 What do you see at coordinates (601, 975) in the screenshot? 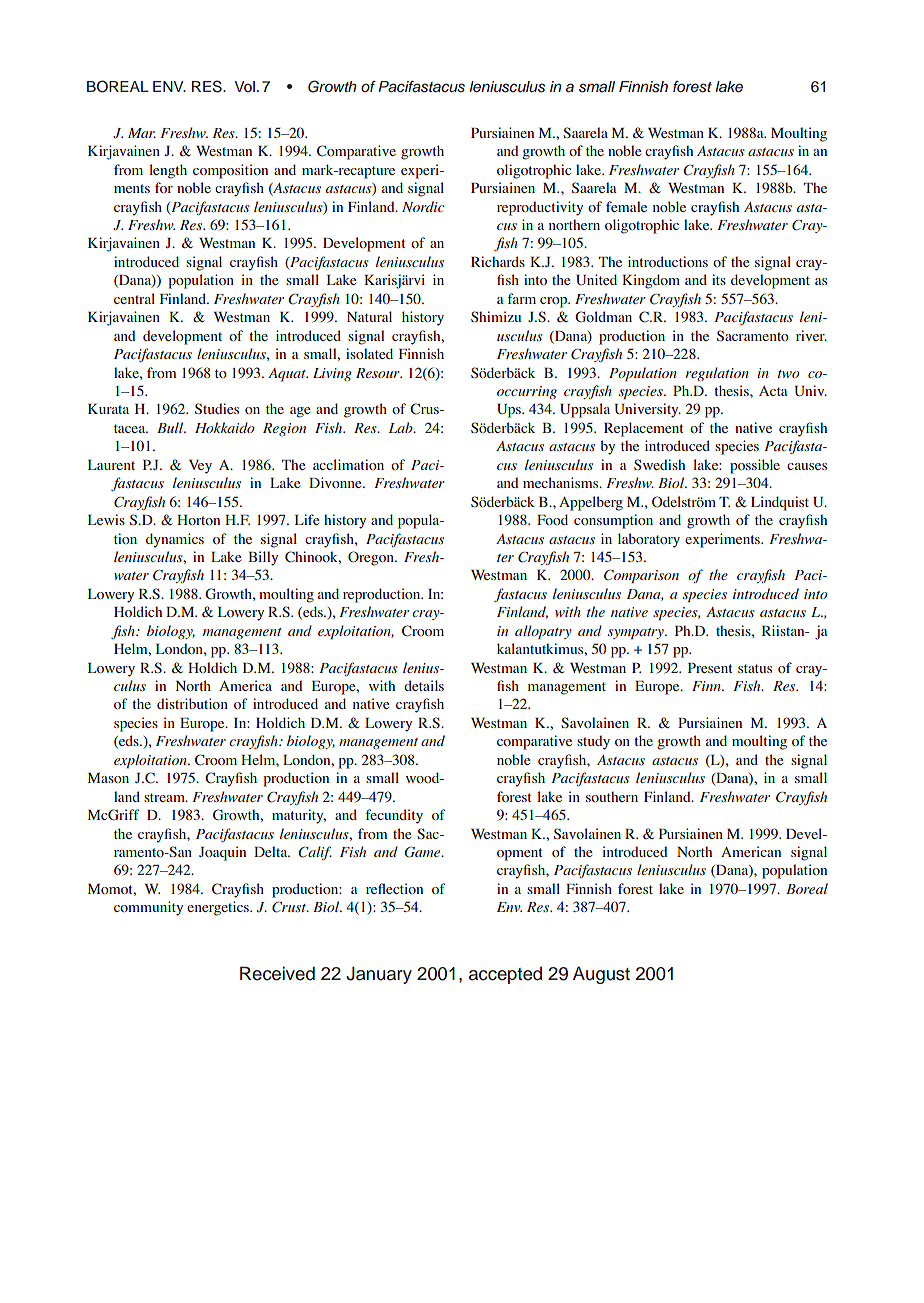
I see `August` at bounding box center [601, 975].
